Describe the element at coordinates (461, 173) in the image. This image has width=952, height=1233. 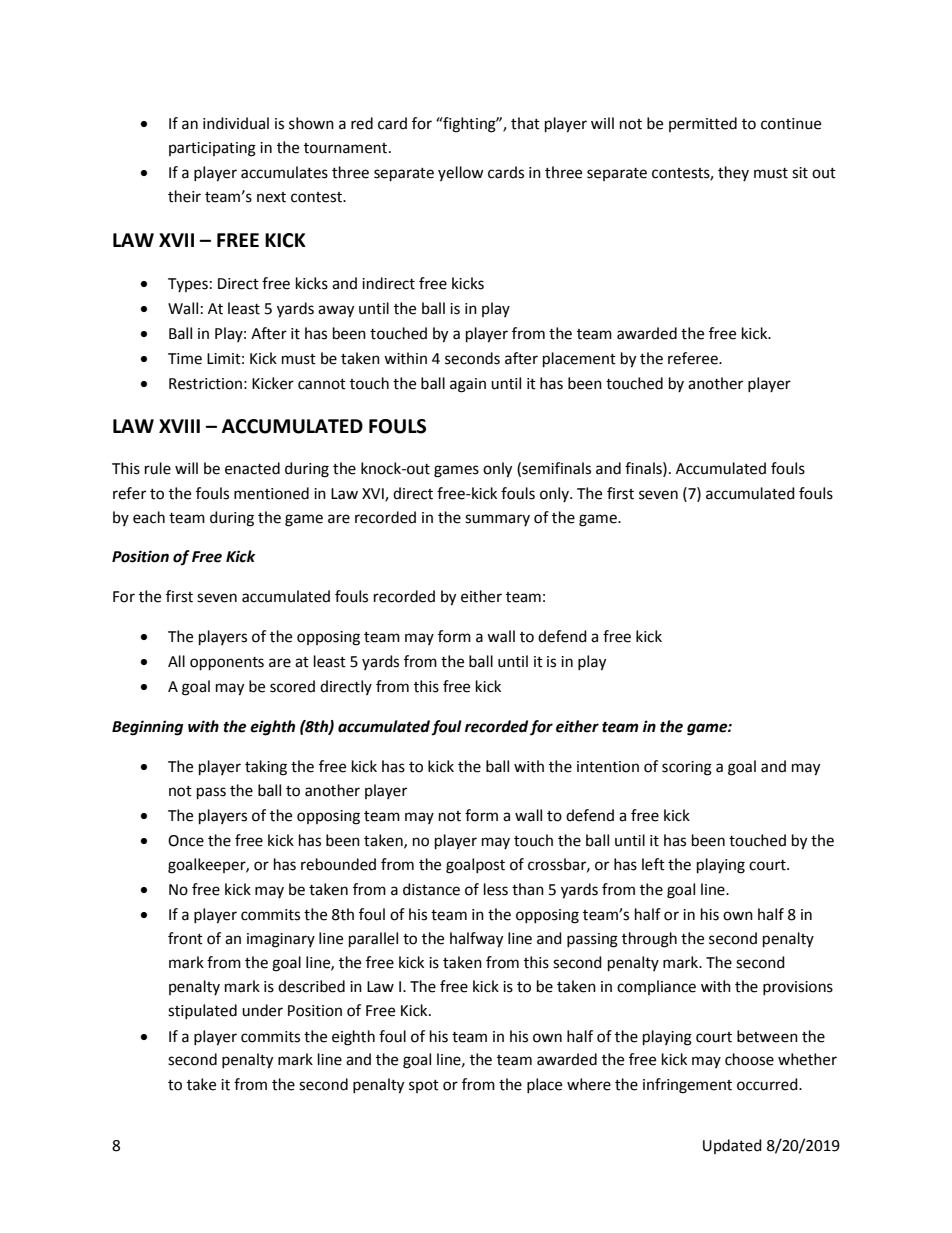
I see `yellow` at that location.
